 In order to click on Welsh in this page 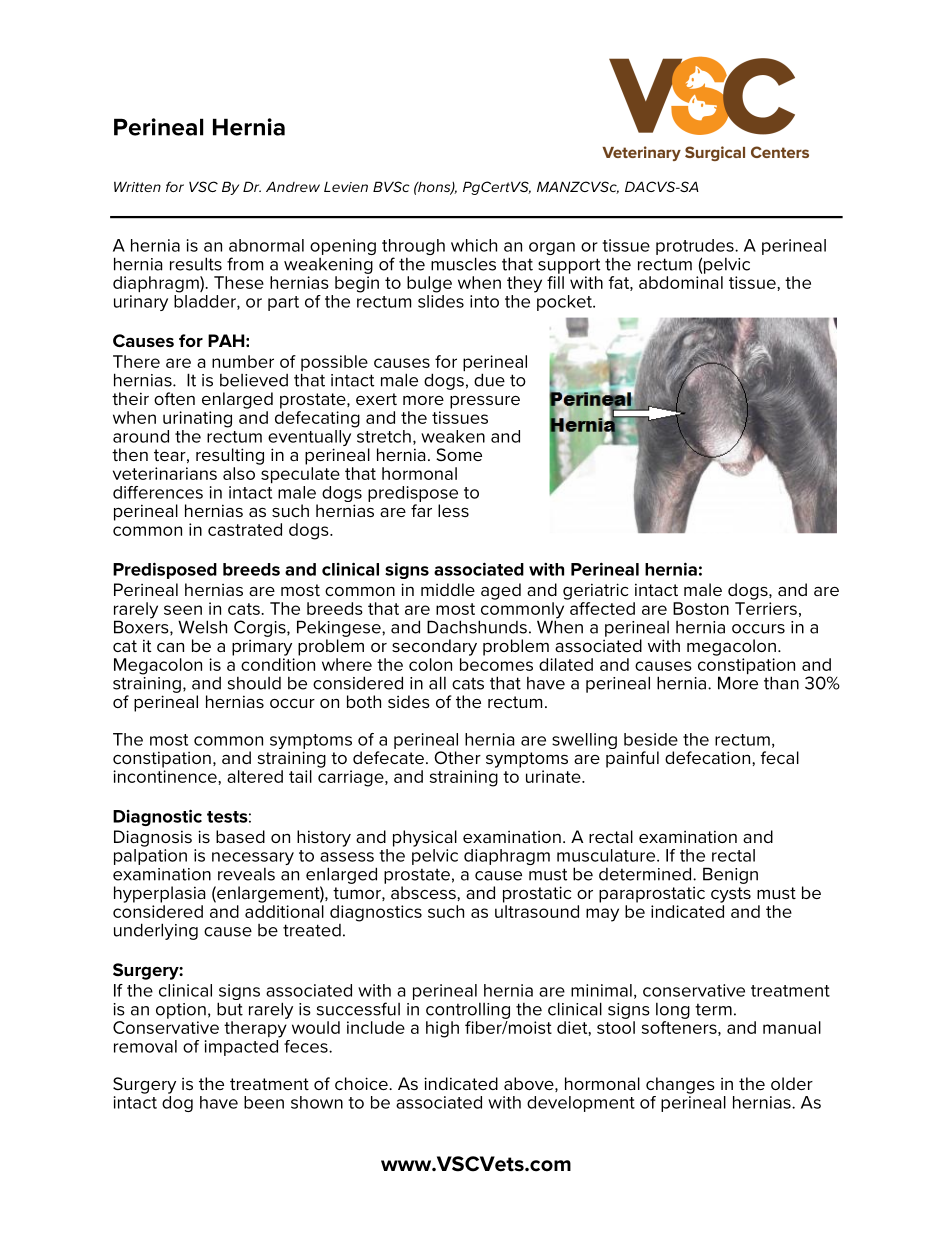, I will do `click(202, 627)`.
